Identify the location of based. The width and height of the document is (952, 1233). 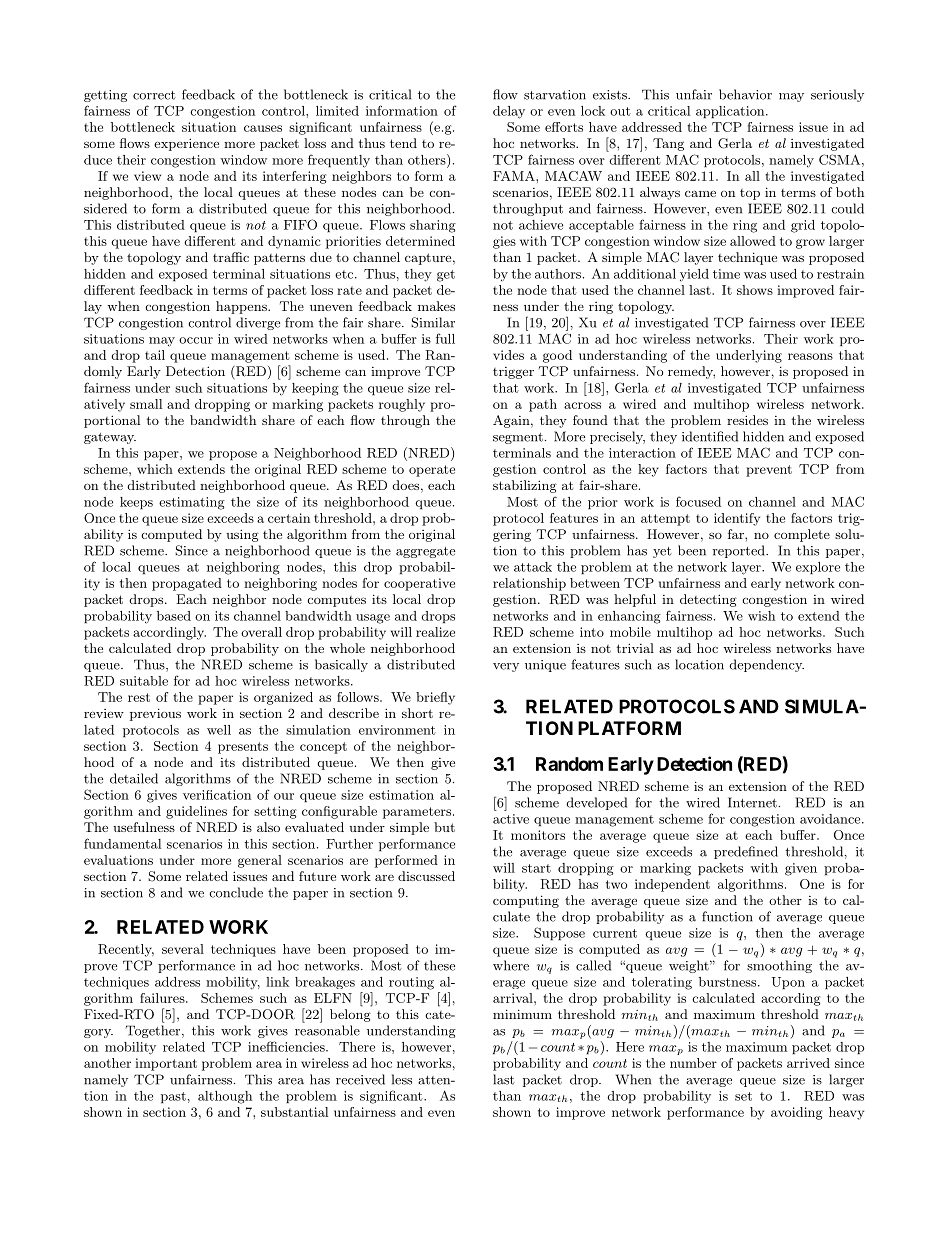
(174, 616).
